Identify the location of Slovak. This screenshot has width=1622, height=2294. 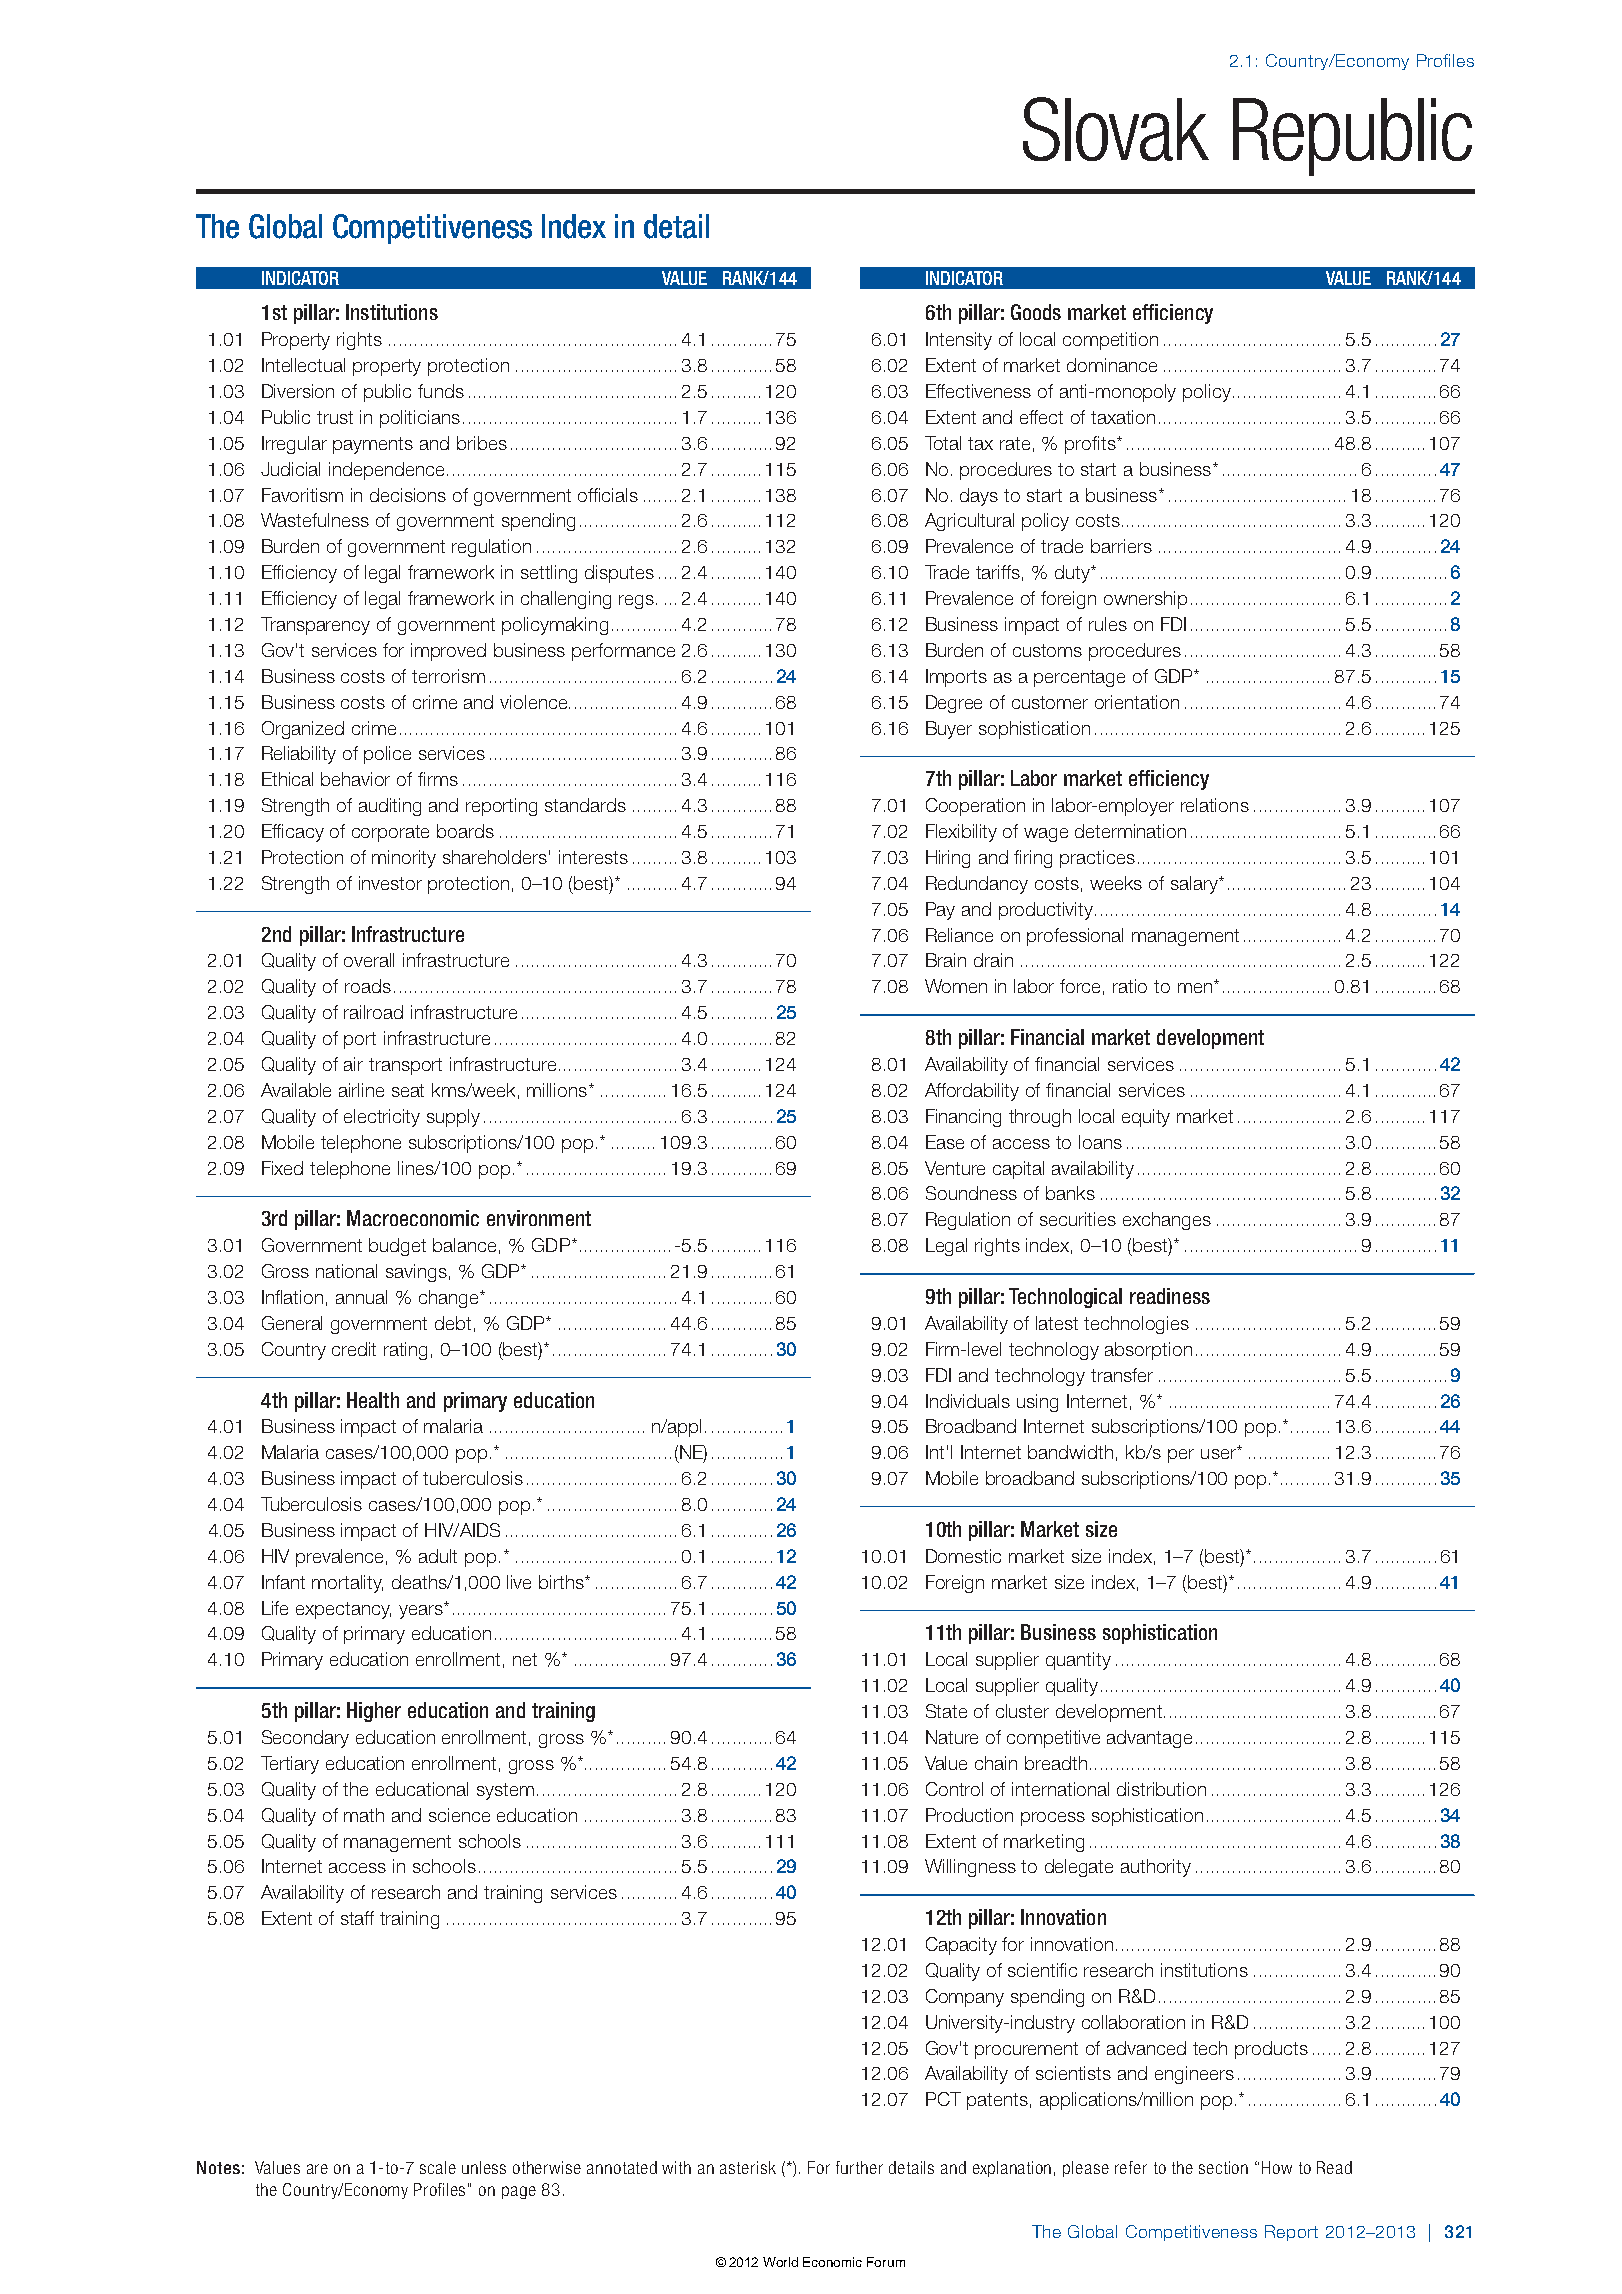
(1116, 129).
